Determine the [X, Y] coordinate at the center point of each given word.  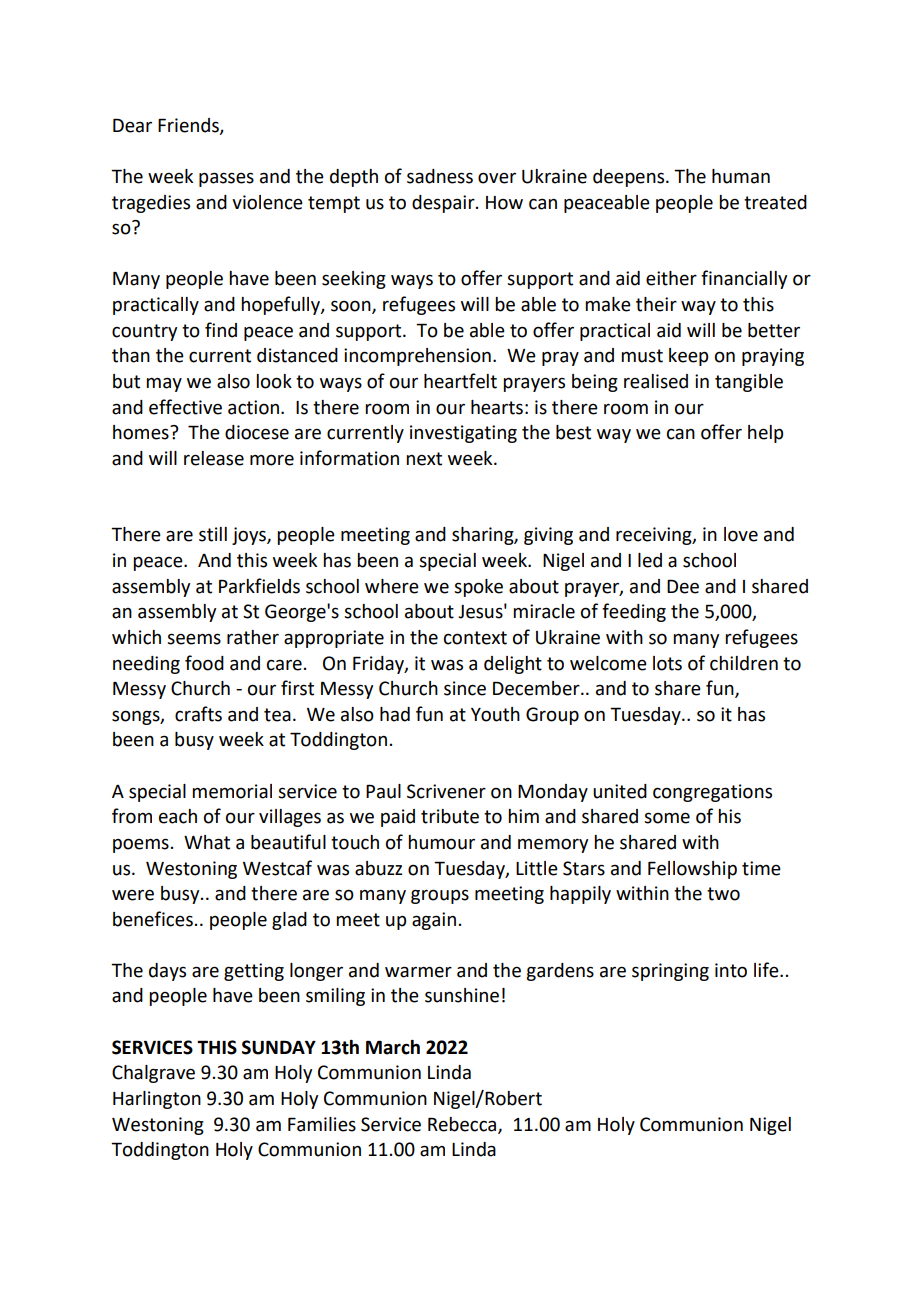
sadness [440, 176]
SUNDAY [279, 1047]
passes [226, 179]
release [214, 458]
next [424, 459]
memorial [232, 791]
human [741, 176]
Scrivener [446, 791]
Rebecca [463, 1125]
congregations [712, 793]
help [765, 434]
